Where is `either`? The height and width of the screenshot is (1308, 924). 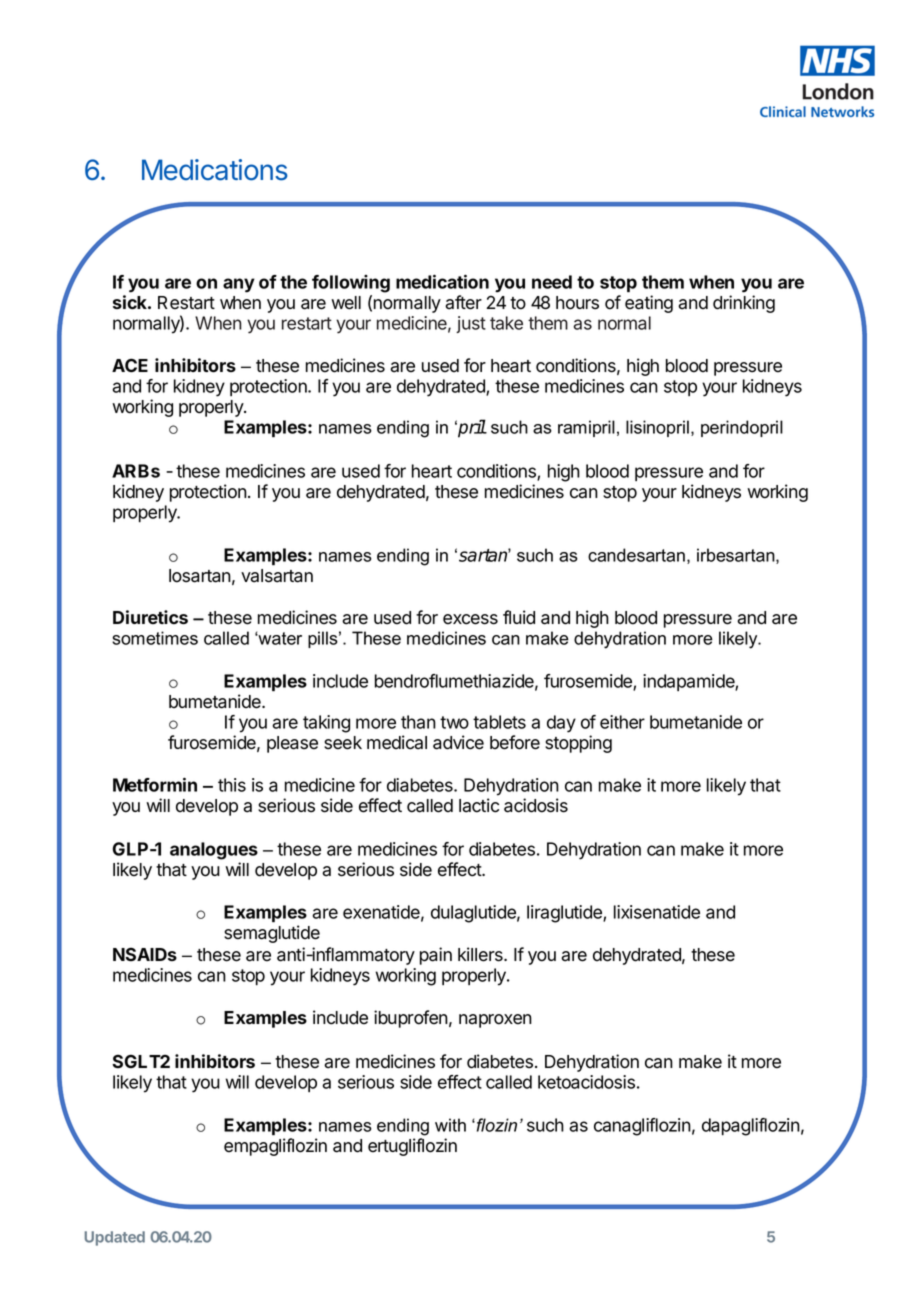
either is located at coordinates (622, 722).
